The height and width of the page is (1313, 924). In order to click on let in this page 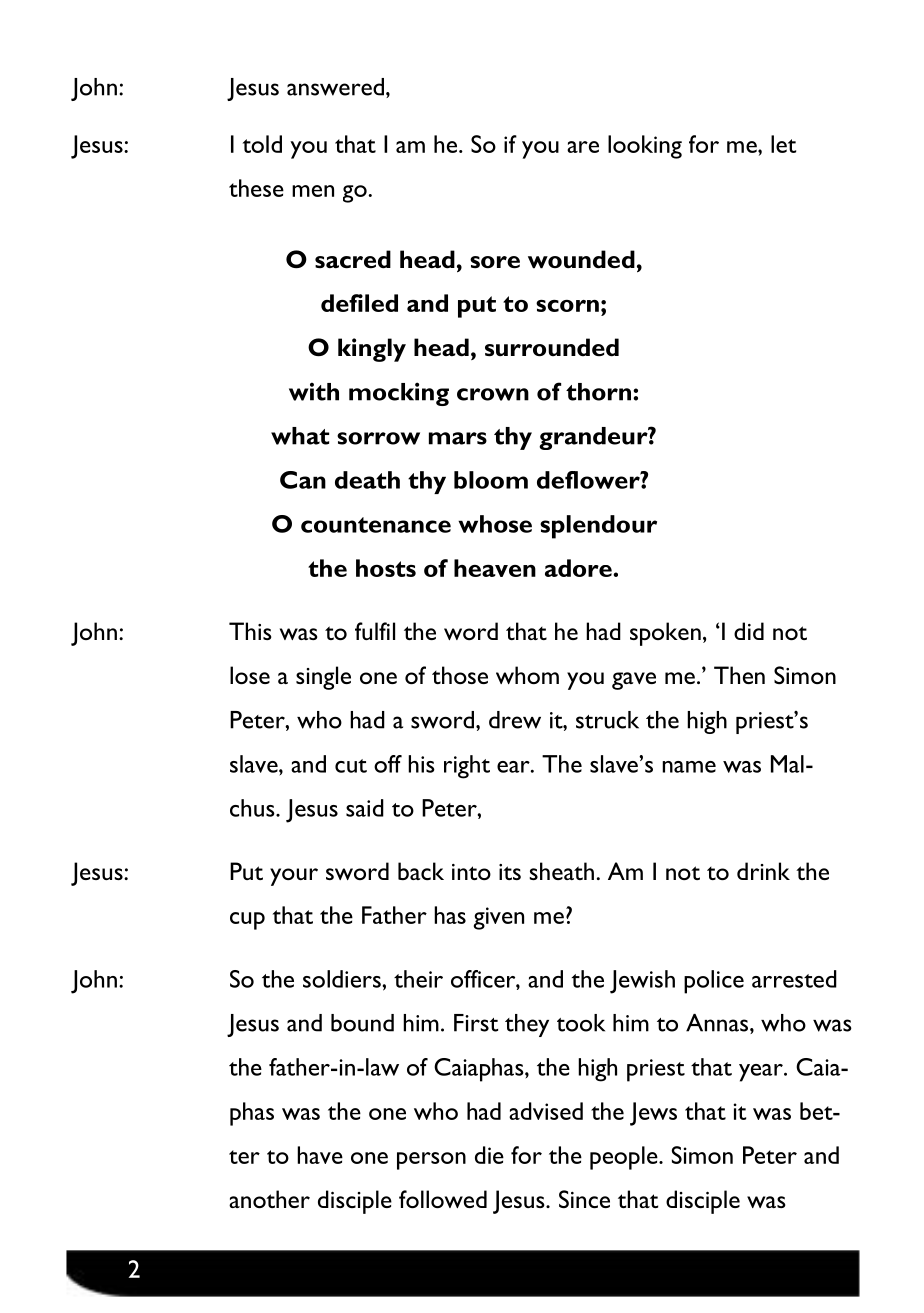, I will do `click(783, 144)`.
